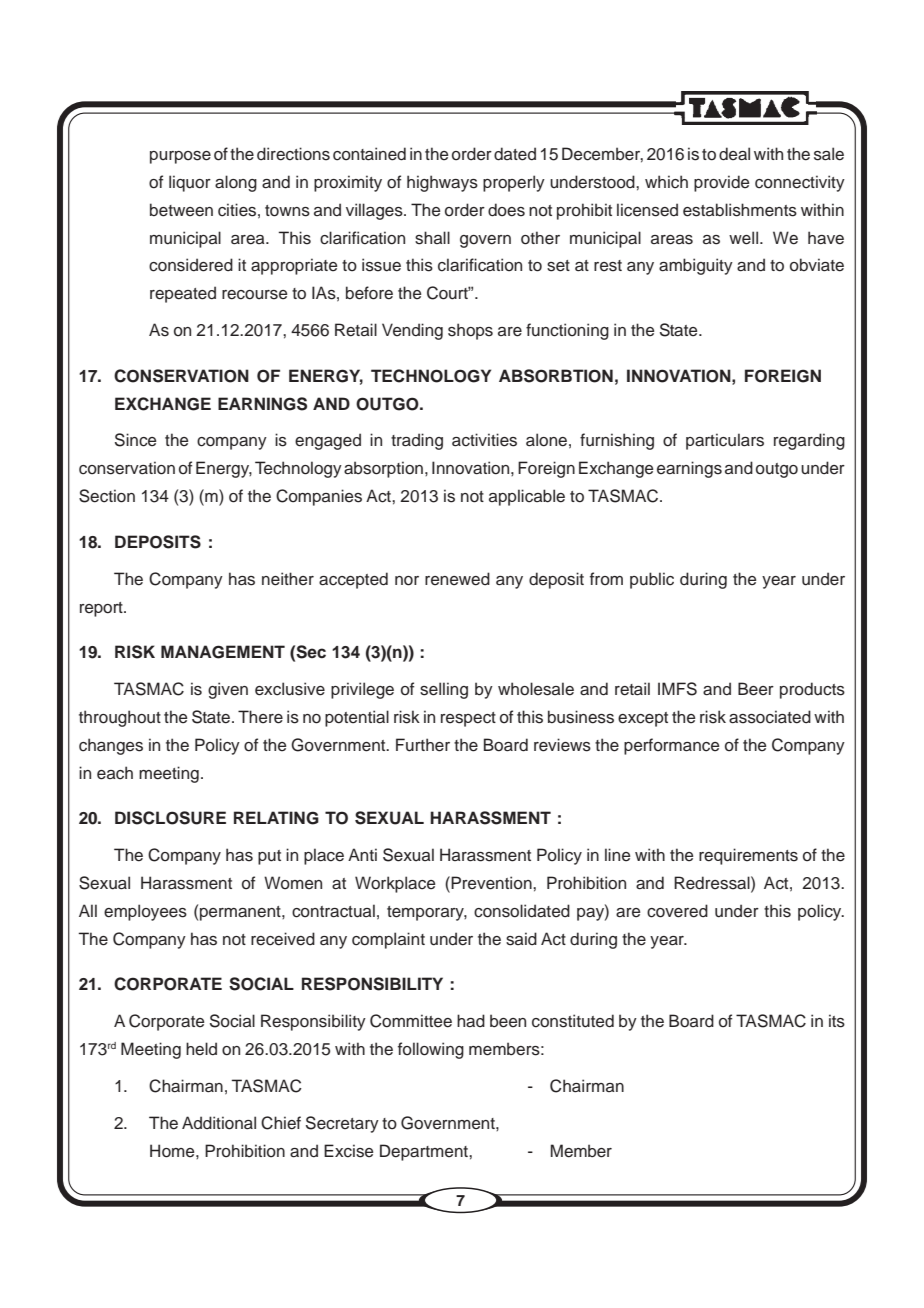  What do you see at coordinates (573, 1021) in the screenshot?
I see `constituted` at bounding box center [573, 1021].
